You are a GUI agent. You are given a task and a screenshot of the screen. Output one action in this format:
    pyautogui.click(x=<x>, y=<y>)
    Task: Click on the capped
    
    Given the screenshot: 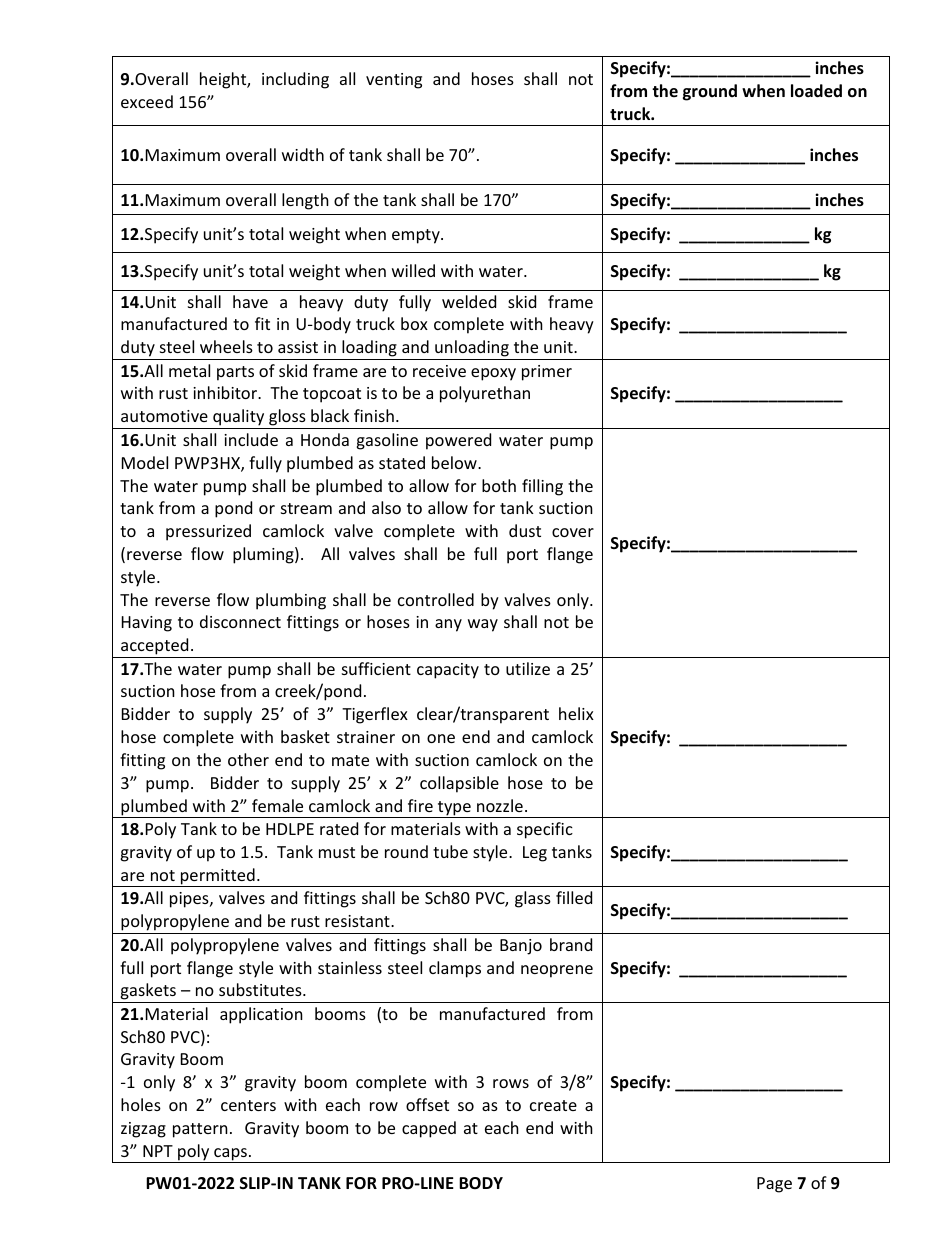 What is the action you would take?
    pyautogui.click(x=429, y=1129)
